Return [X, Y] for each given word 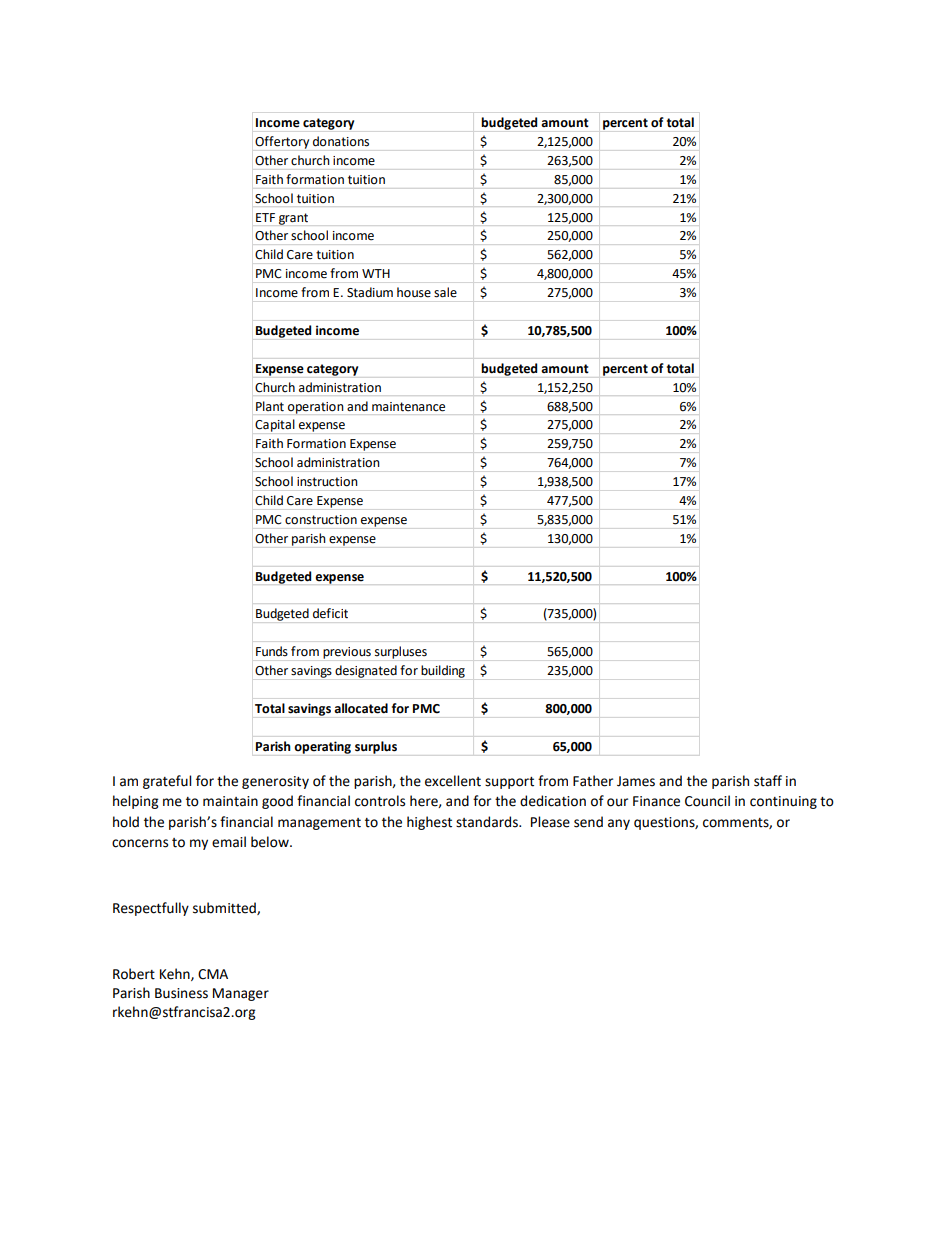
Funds [272, 651]
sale [445, 292]
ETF [265, 217]
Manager [241, 994]
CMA [213, 974]
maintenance [408, 407]
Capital [275, 425]
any [619, 824]
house [414, 292]
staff [768, 781]
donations [341, 141]
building [443, 671]
